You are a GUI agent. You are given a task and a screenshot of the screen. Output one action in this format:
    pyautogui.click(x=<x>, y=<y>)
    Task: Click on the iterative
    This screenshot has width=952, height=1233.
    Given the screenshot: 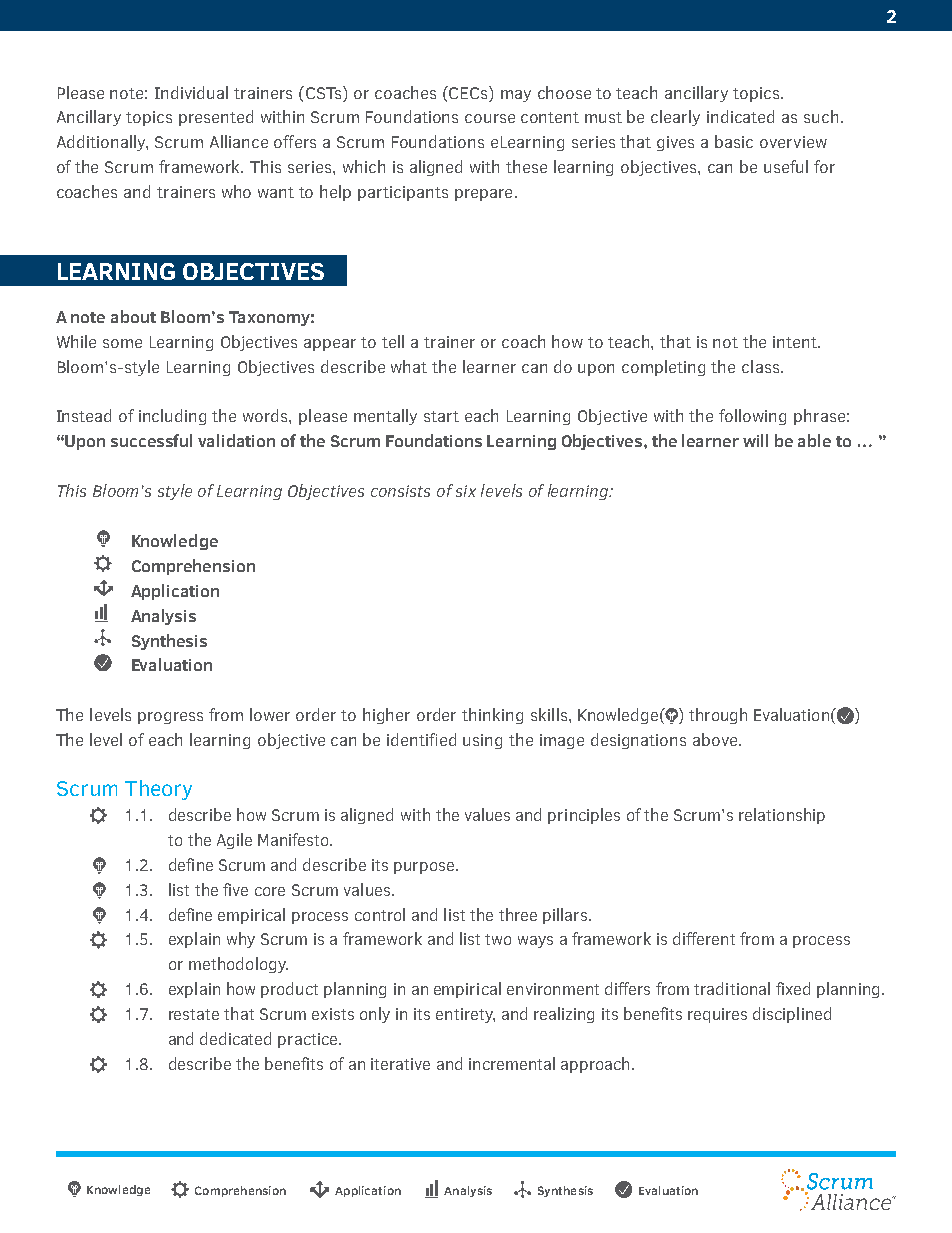 What is the action you would take?
    pyautogui.click(x=400, y=1064)
